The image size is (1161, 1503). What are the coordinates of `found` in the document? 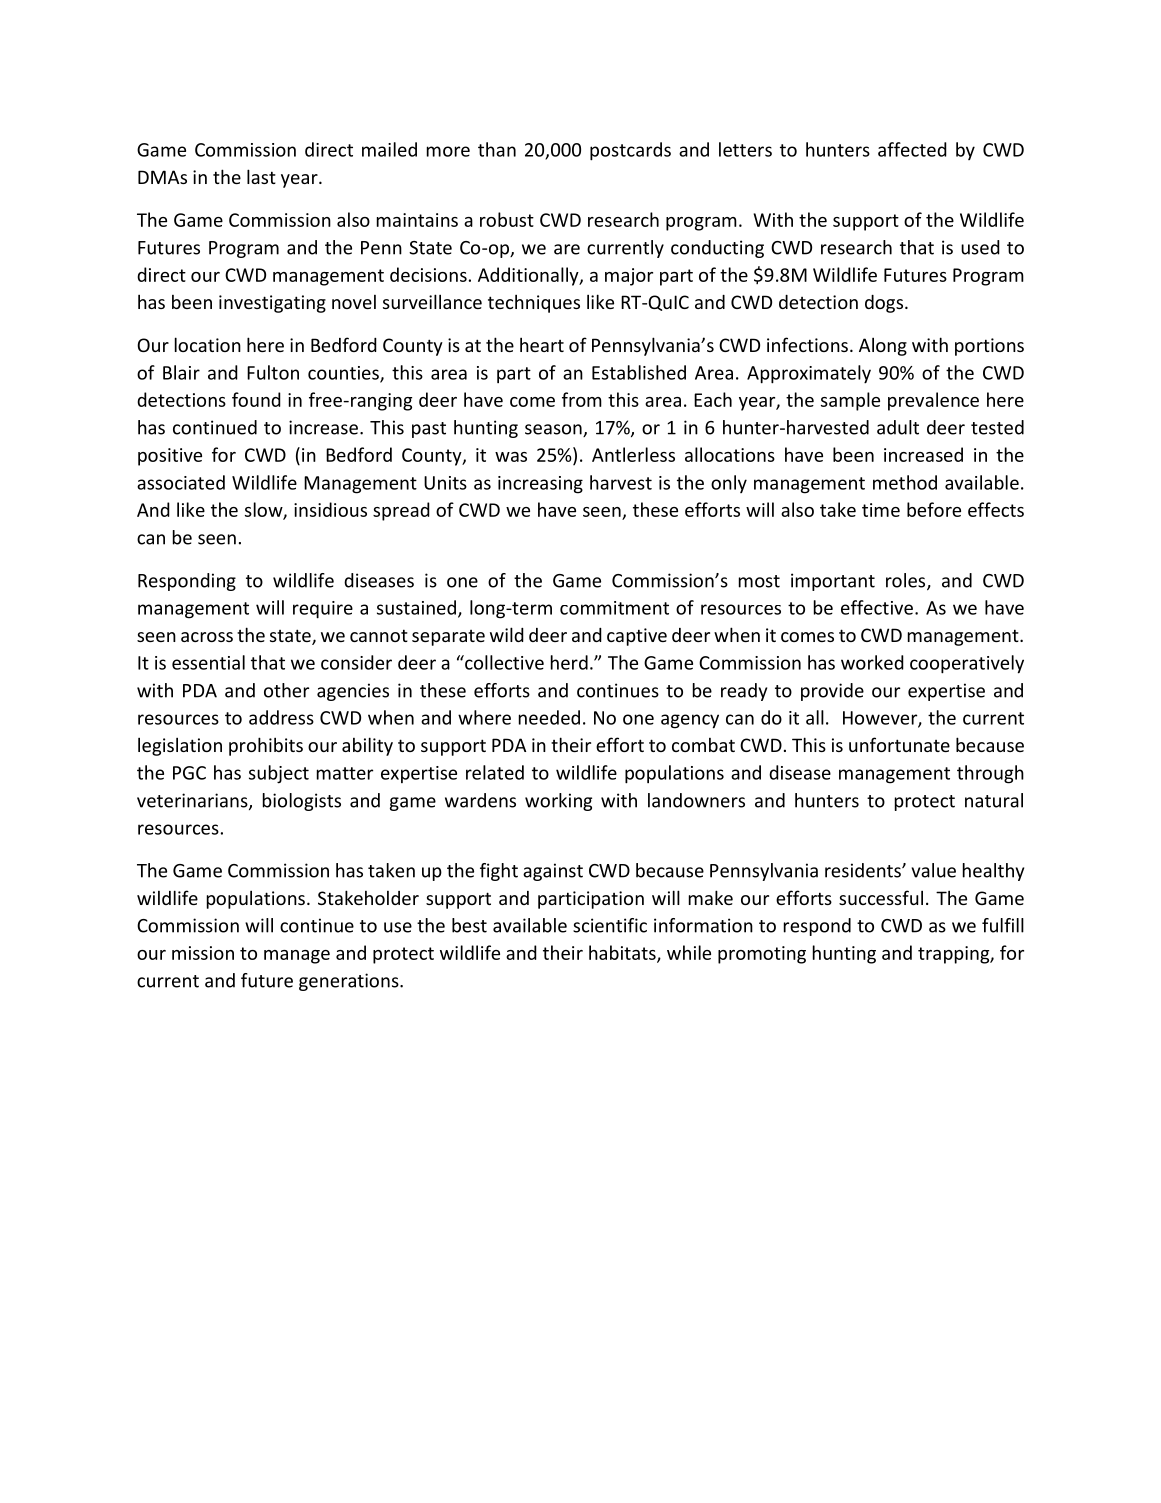 It's located at (256, 399).
